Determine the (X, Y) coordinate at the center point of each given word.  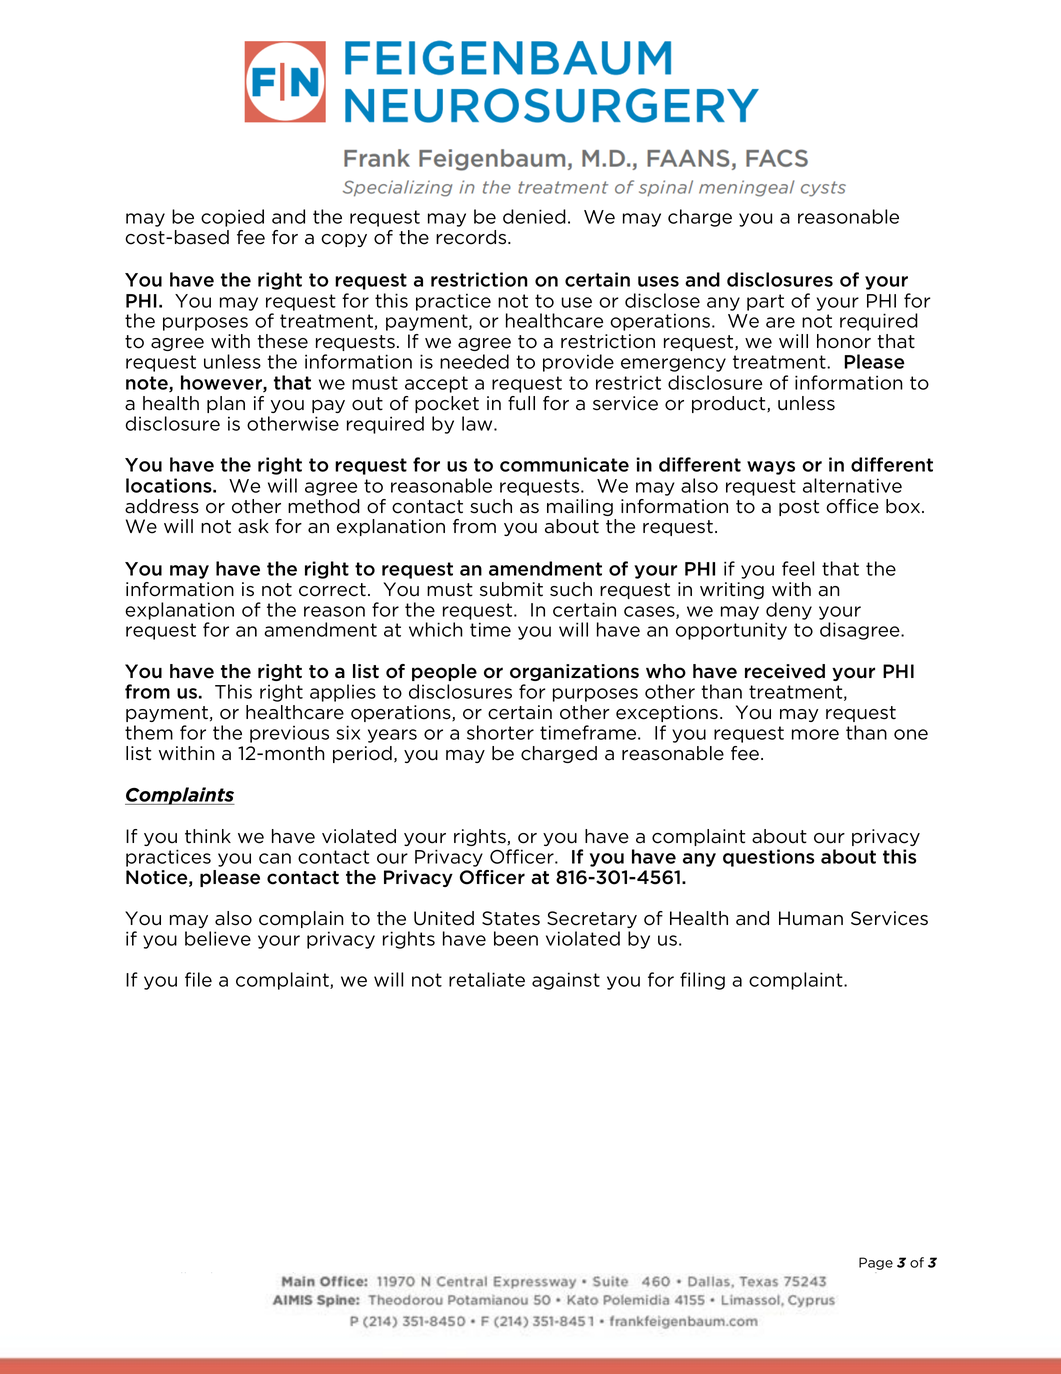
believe (218, 938)
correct (332, 590)
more (815, 734)
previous (289, 734)
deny (789, 611)
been (516, 938)
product (730, 404)
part (765, 302)
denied (534, 216)
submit (511, 589)
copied (232, 218)
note (148, 384)
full (521, 403)
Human (811, 918)
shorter (500, 732)
